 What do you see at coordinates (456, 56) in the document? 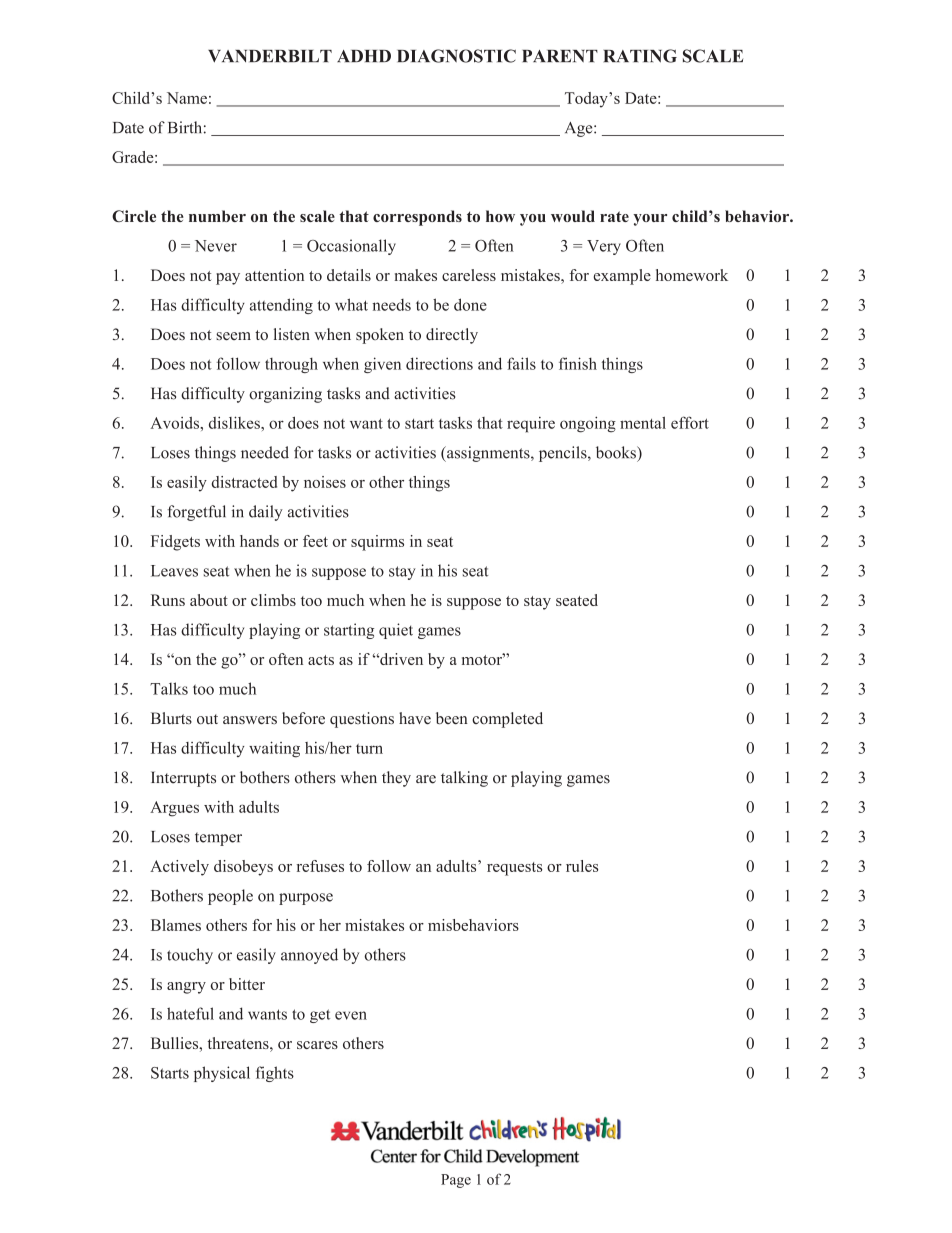
I see `DIAGNOSTIC` at bounding box center [456, 56].
